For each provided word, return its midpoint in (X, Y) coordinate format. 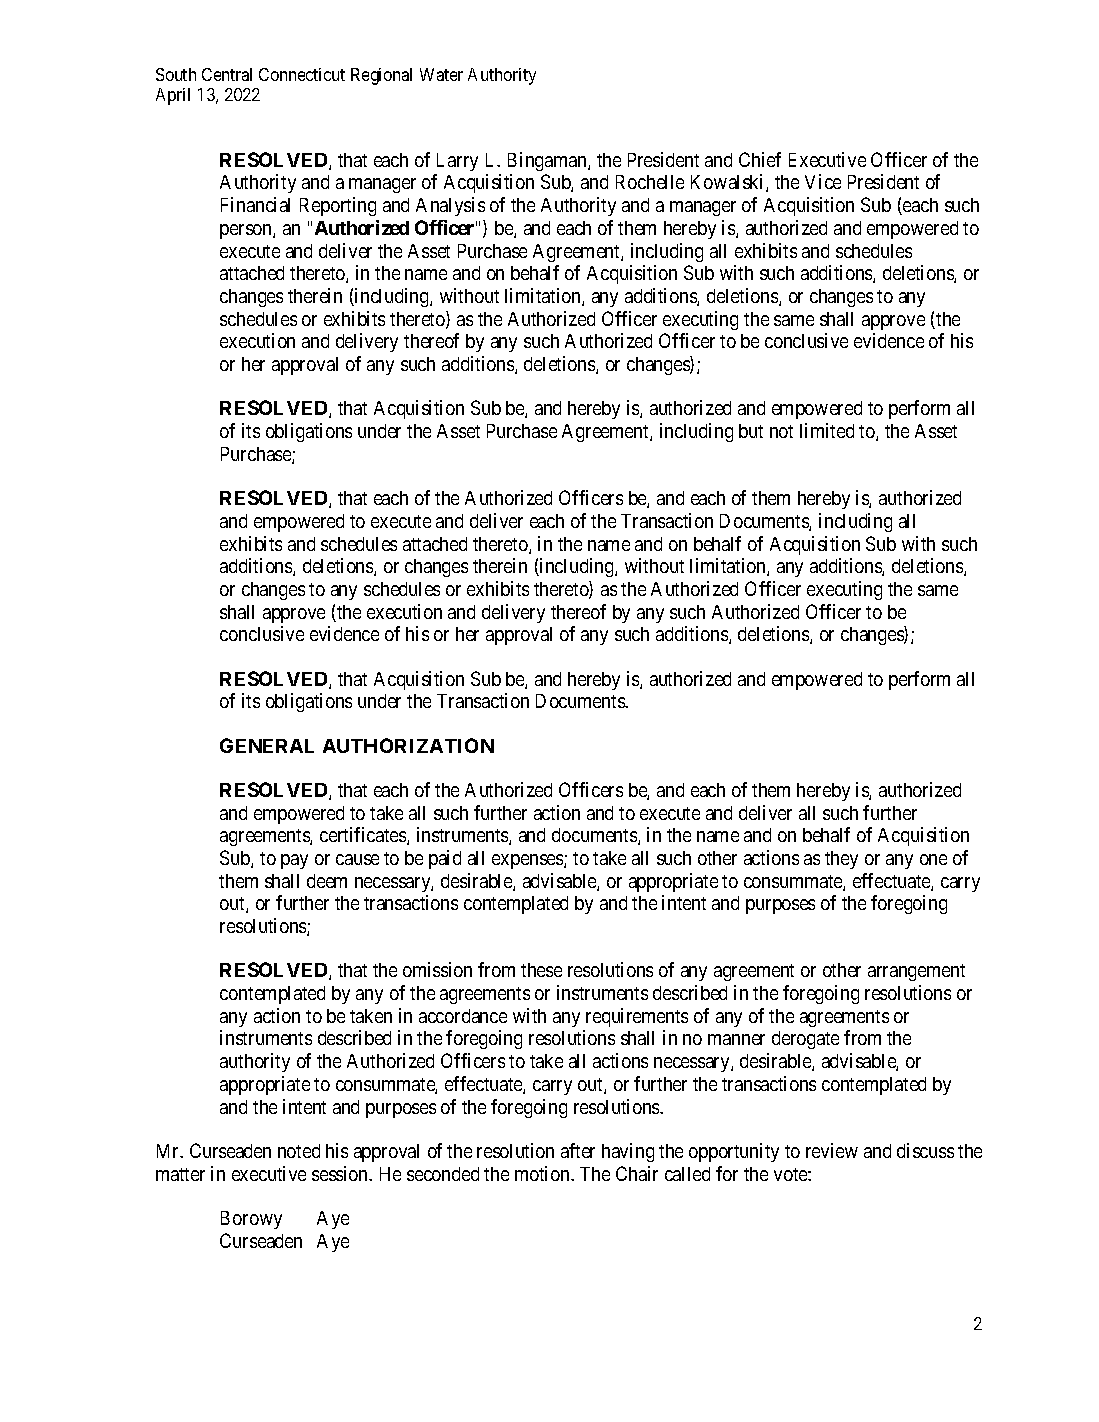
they (841, 860)
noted (299, 1151)
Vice (823, 181)
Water (441, 74)
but (751, 431)
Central (227, 74)
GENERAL (267, 745)
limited (827, 430)
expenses (528, 861)
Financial (255, 204)
